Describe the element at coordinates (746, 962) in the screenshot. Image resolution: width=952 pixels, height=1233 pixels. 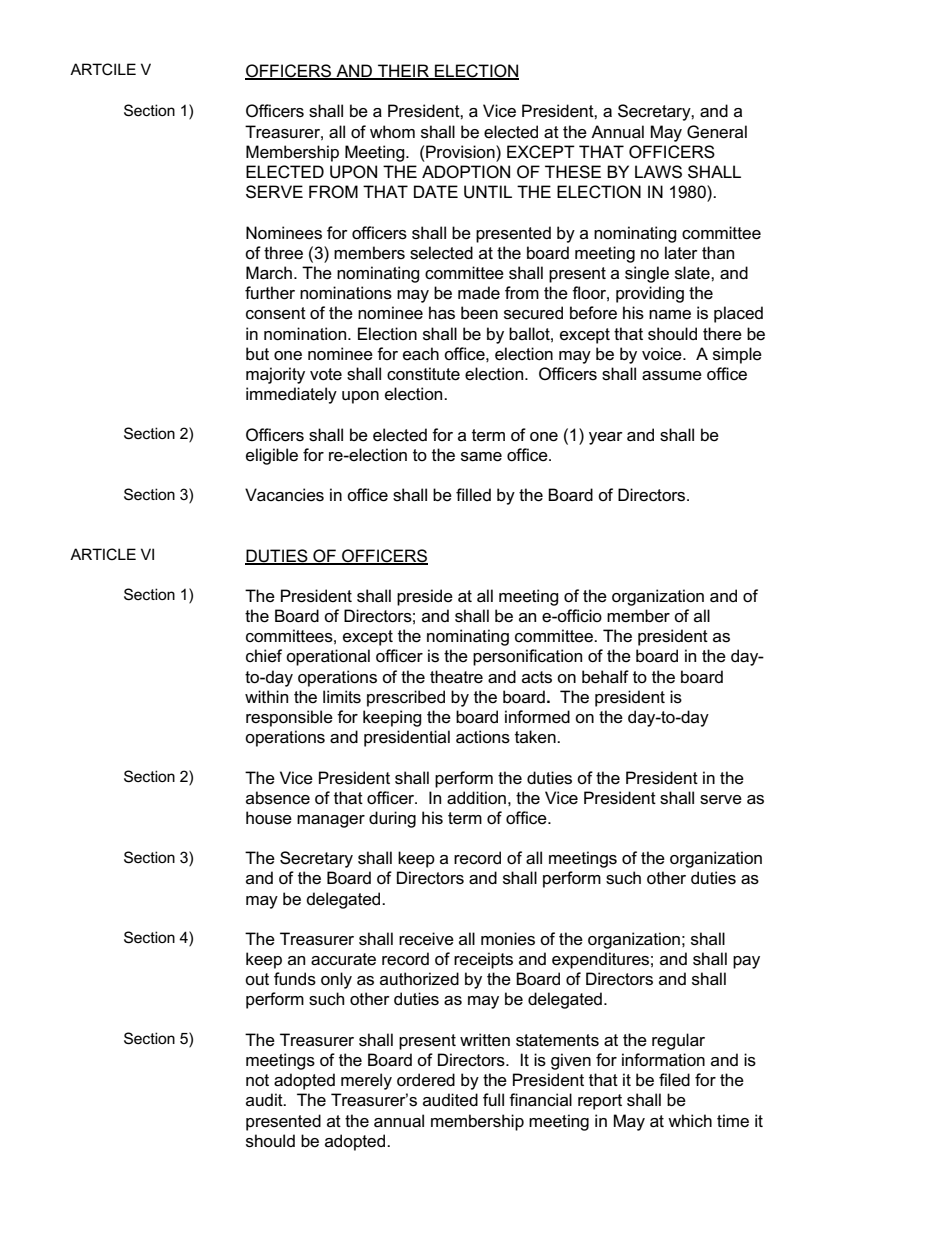
I see `pay` at that location.
